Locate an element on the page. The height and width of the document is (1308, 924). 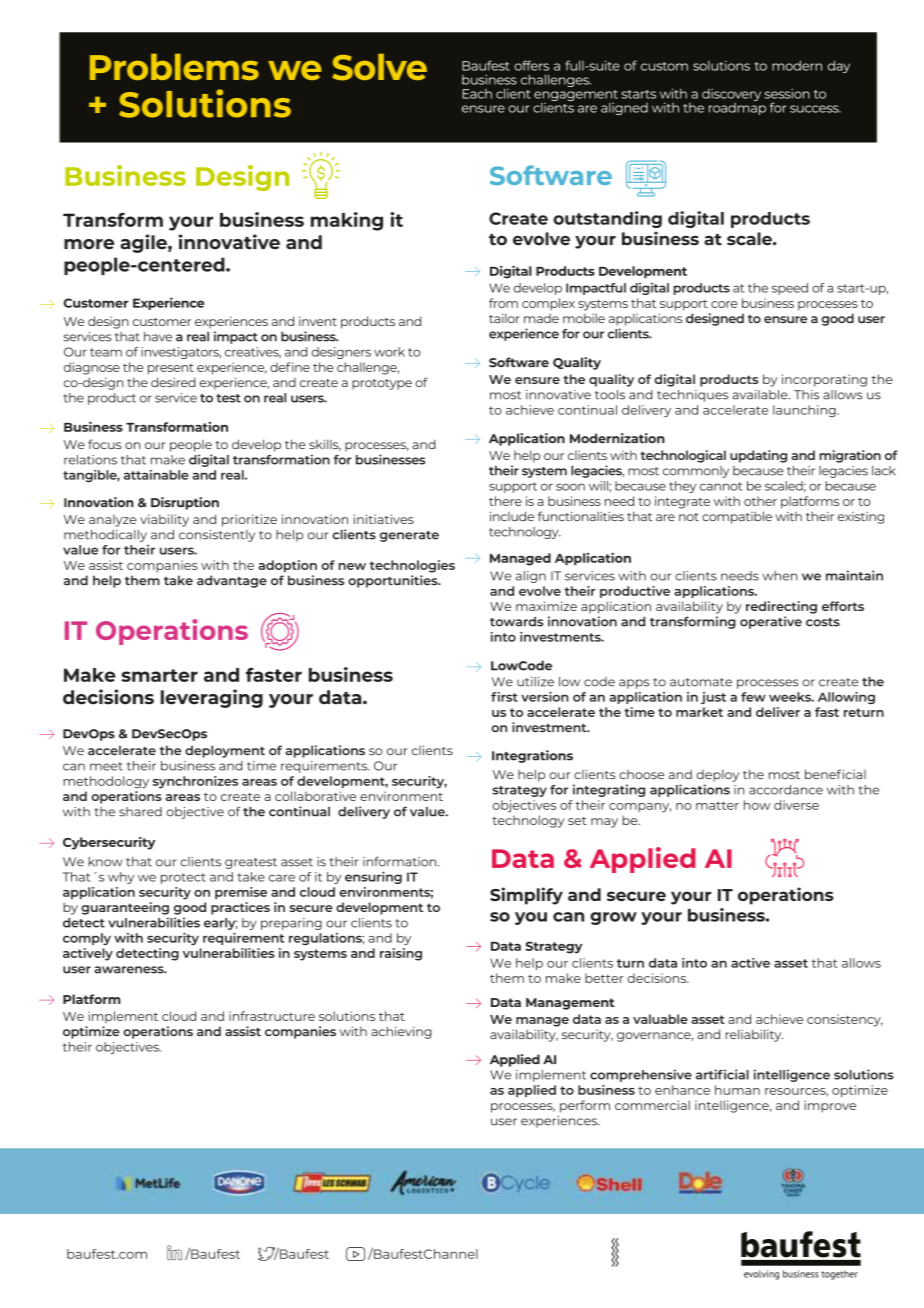
Each is located at coordinates (477, 94).
